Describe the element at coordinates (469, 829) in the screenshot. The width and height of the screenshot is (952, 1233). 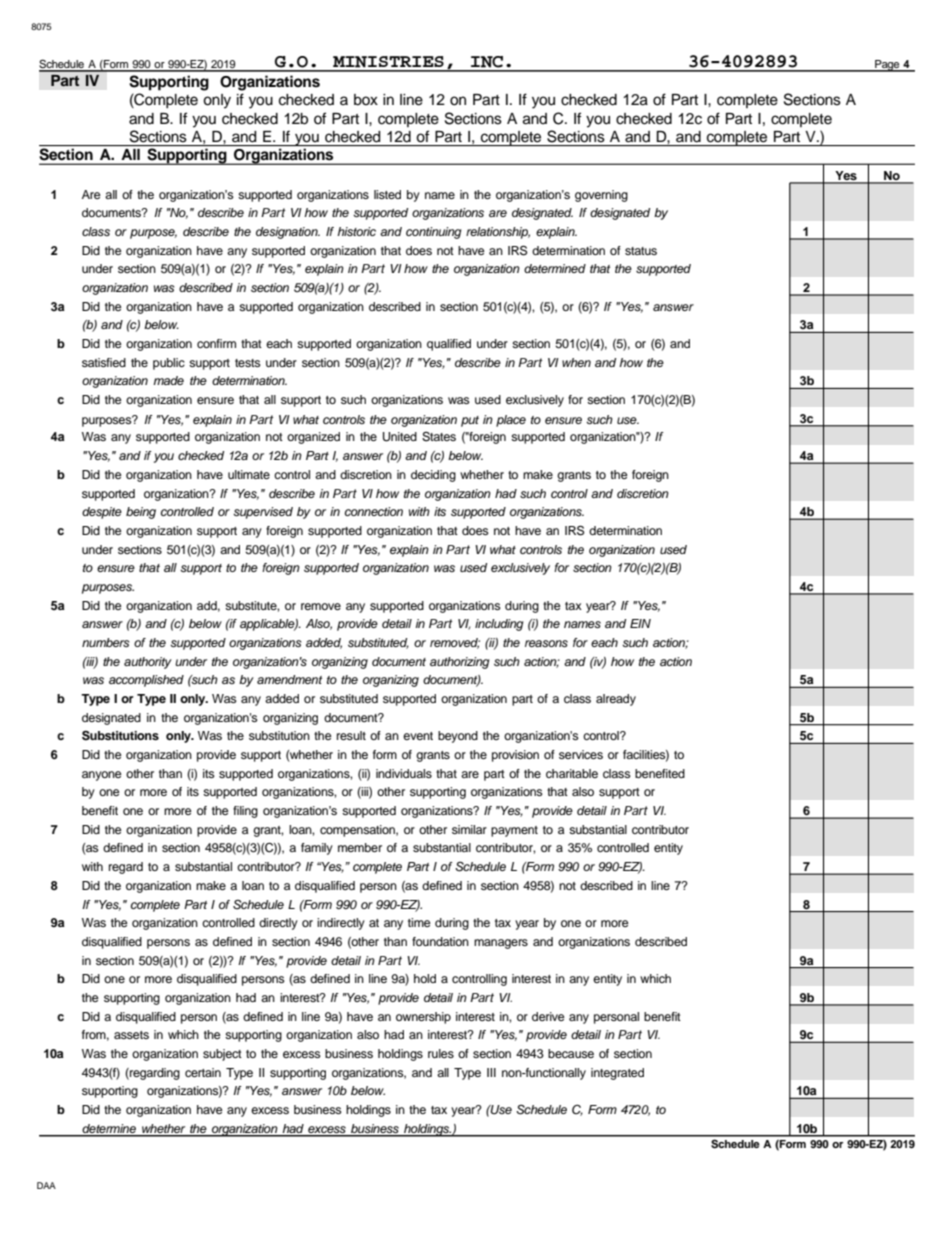
I see `similar` at that location.
